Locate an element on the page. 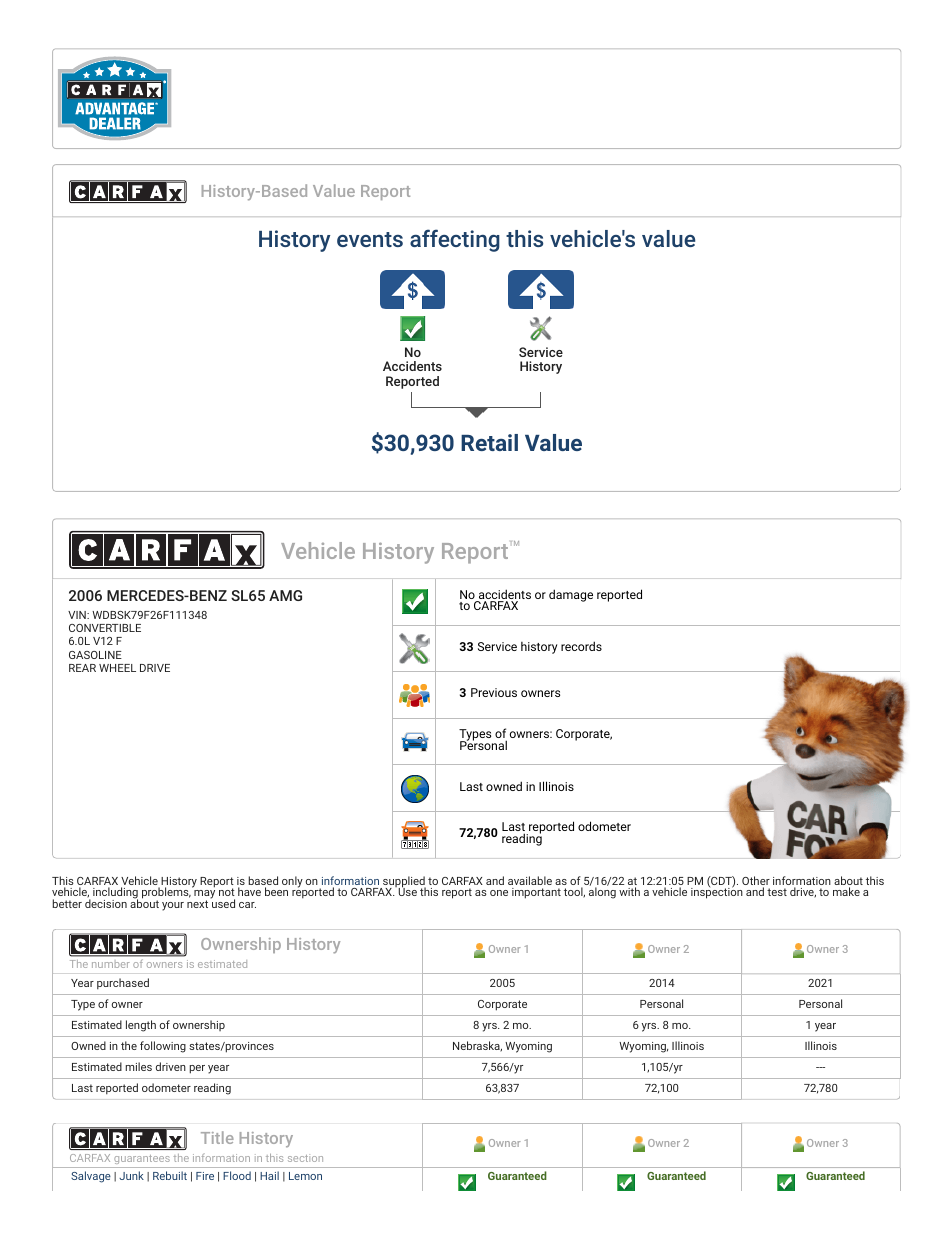  AMG is located at coordinates (285, 595).
